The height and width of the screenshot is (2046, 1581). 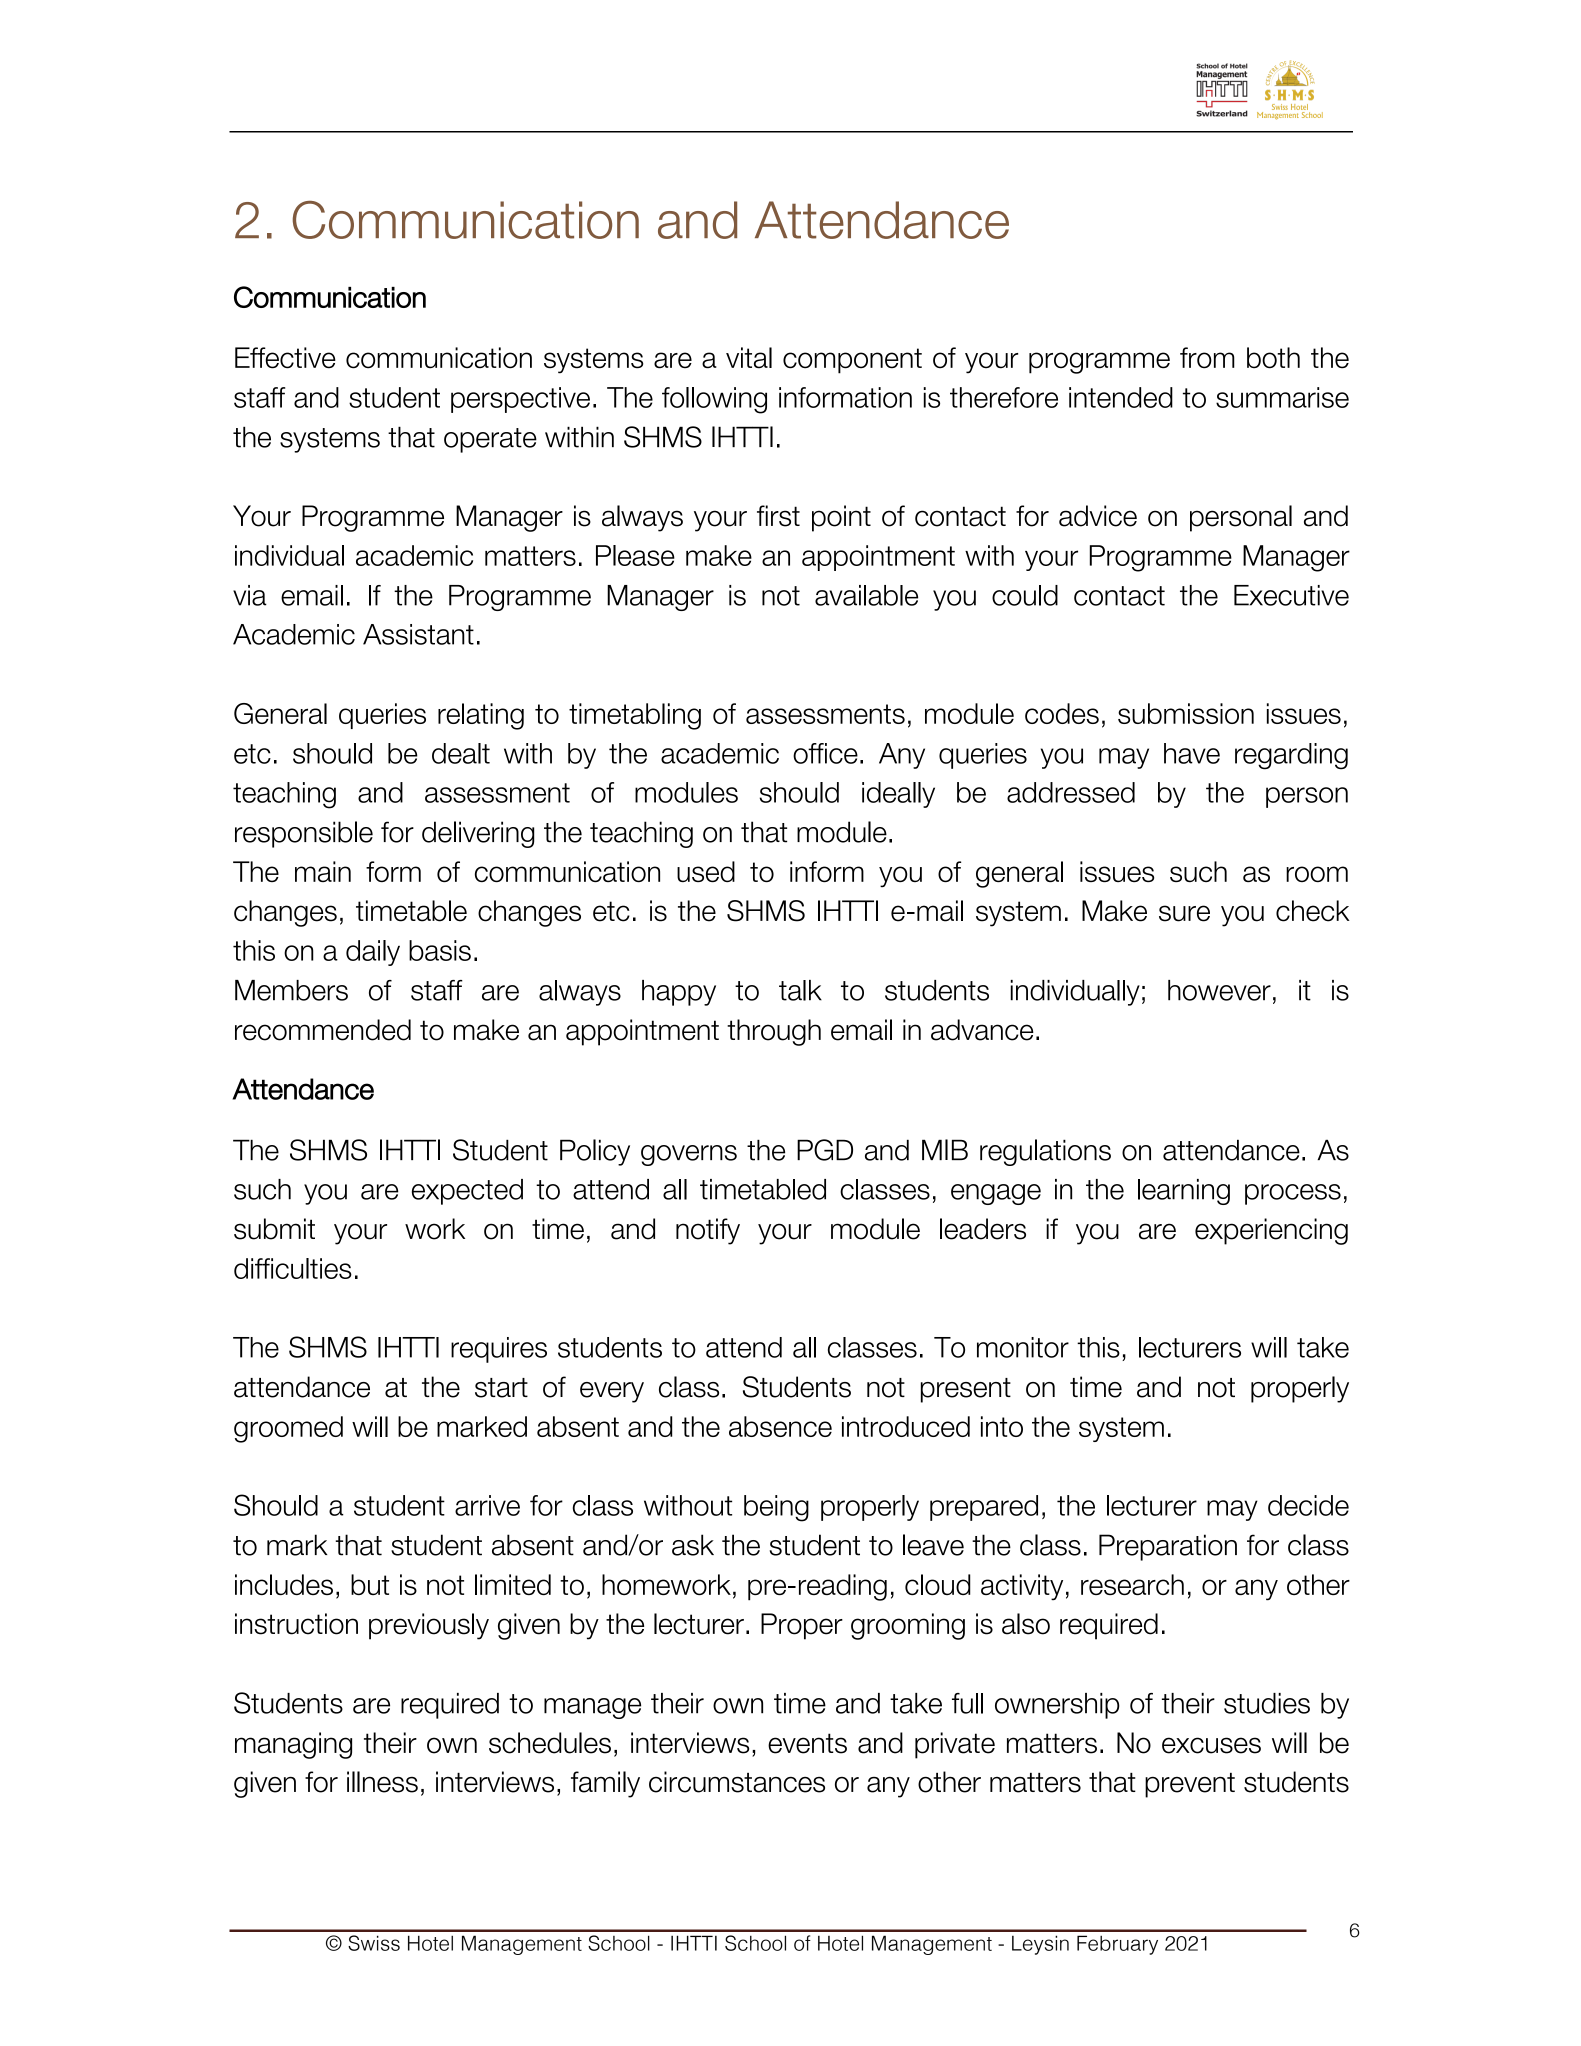 I want to click on PGD, so click(x=825, y=1150).
